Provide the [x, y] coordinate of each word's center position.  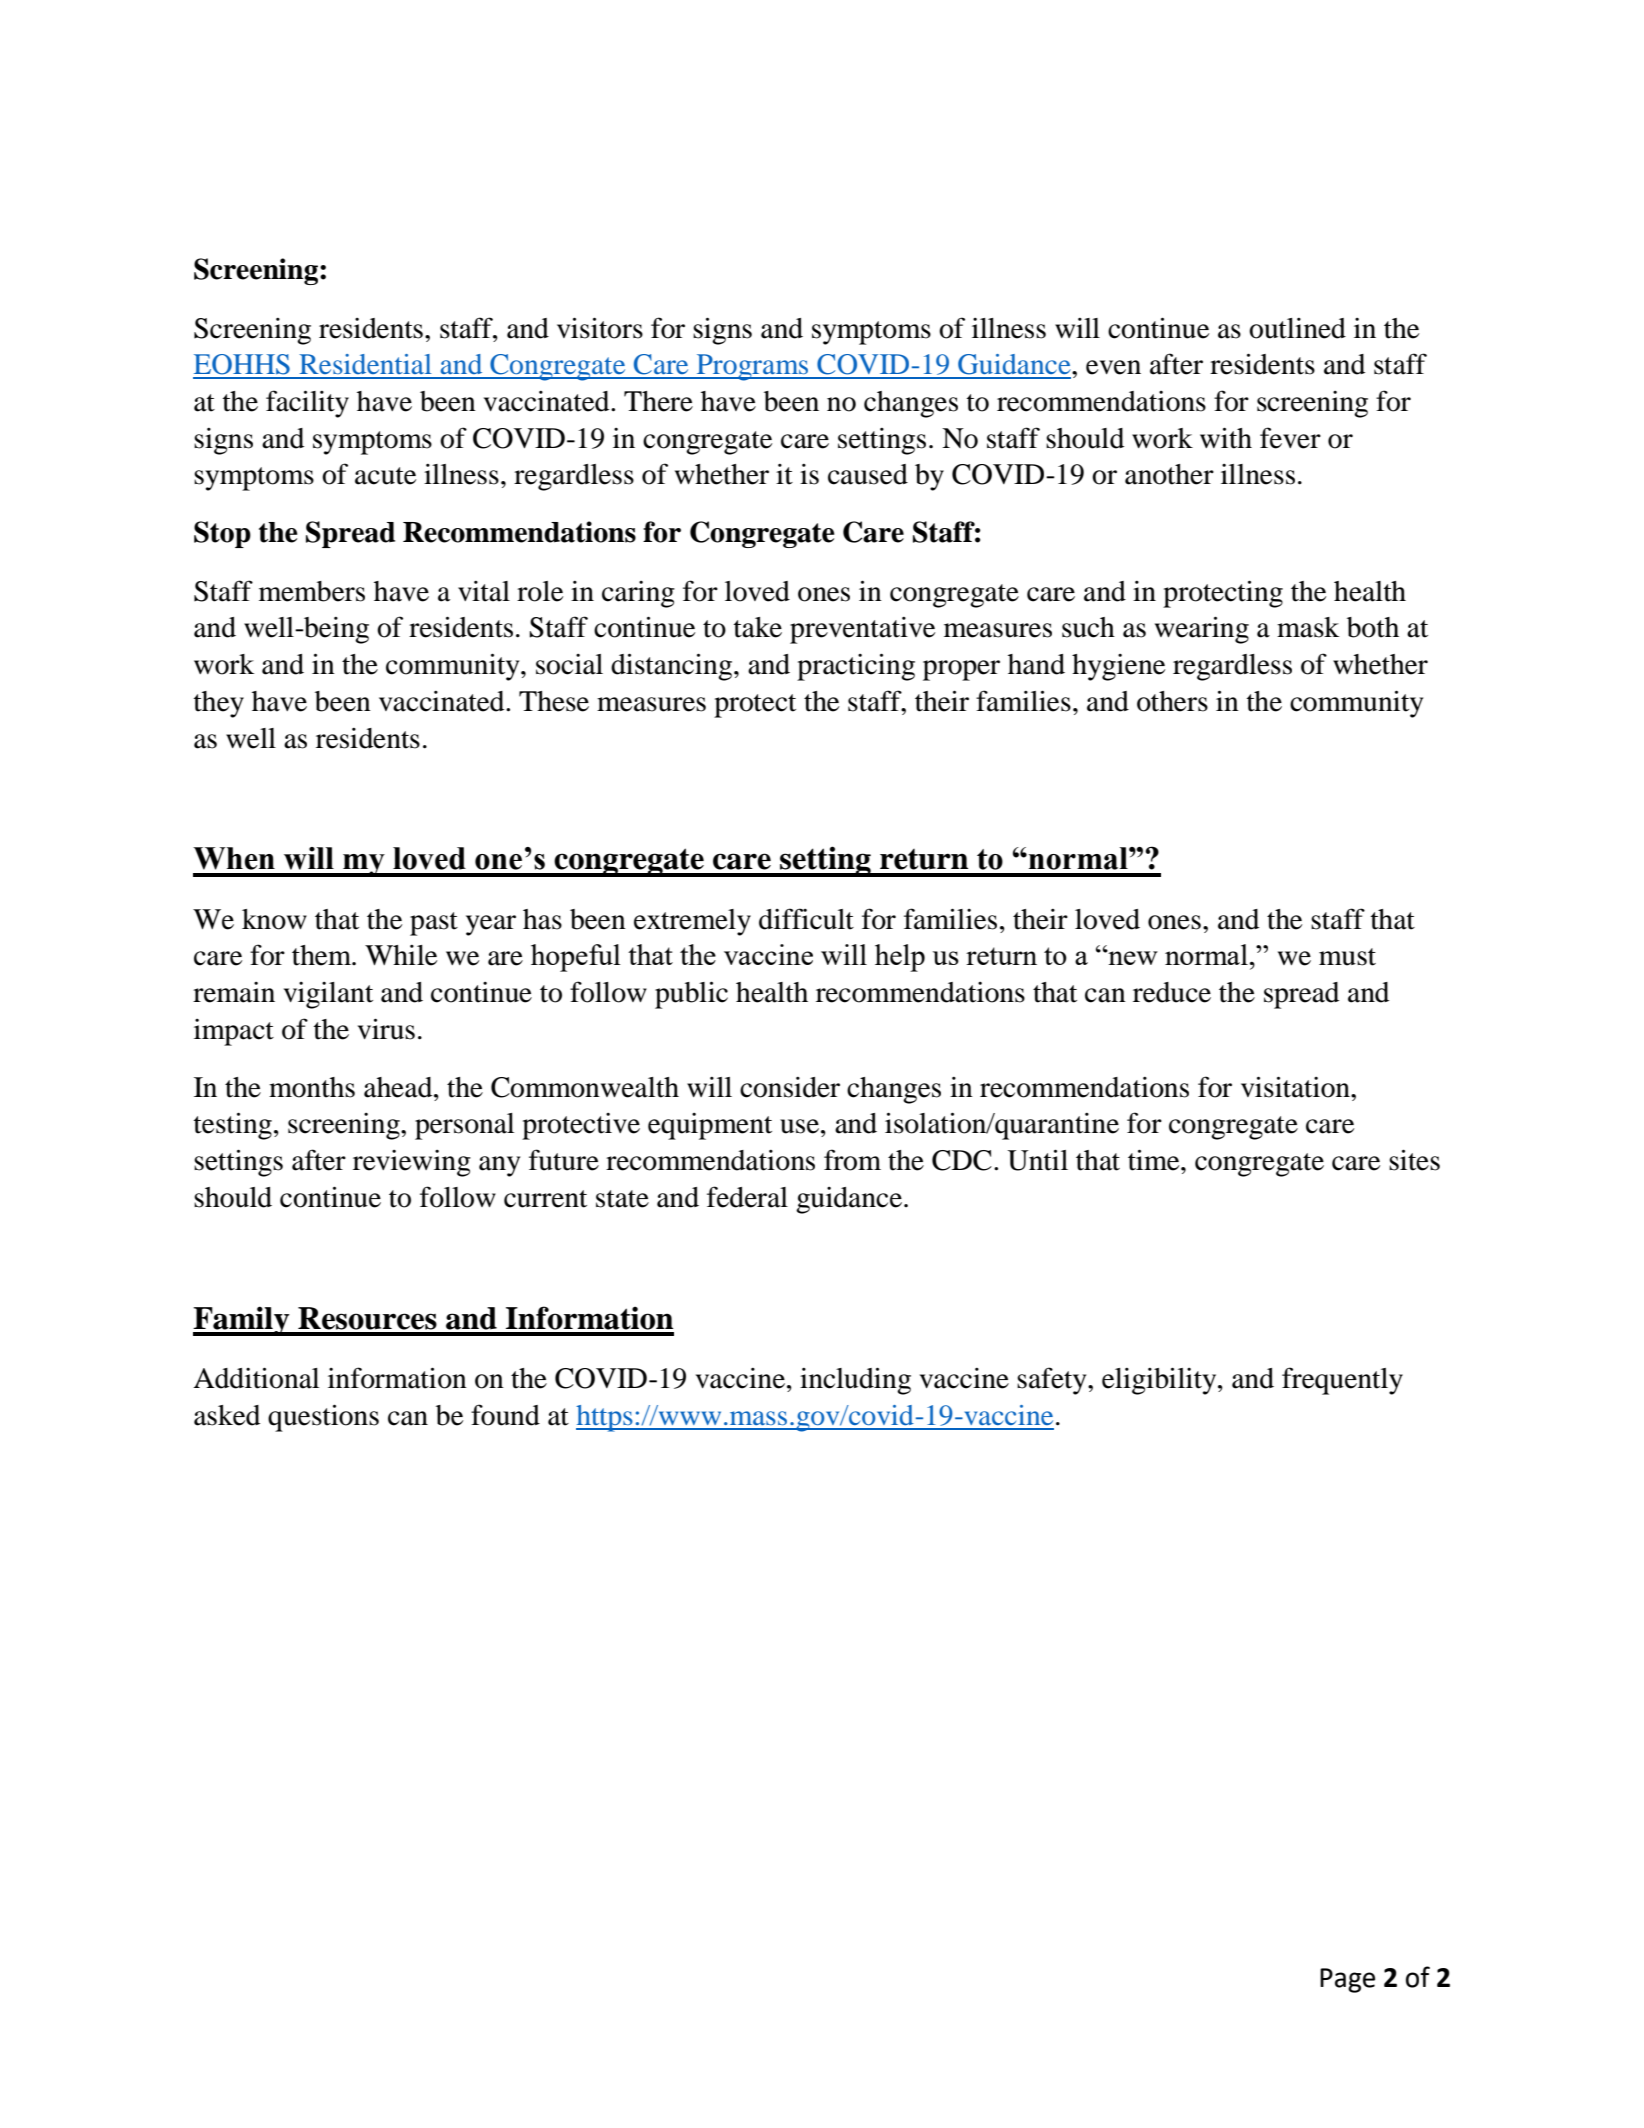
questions [323, 1418]
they [219, 704]
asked [227, 1415]
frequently [1342, 1381]
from [852, 1160]
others [1172, 701]
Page [1347, 1980]
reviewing [412, 1163]
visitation [1296, 1087]
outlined [1297, 328]
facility [307, 404]
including [855, 1381]
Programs [752, 367]
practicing [856, 667]
